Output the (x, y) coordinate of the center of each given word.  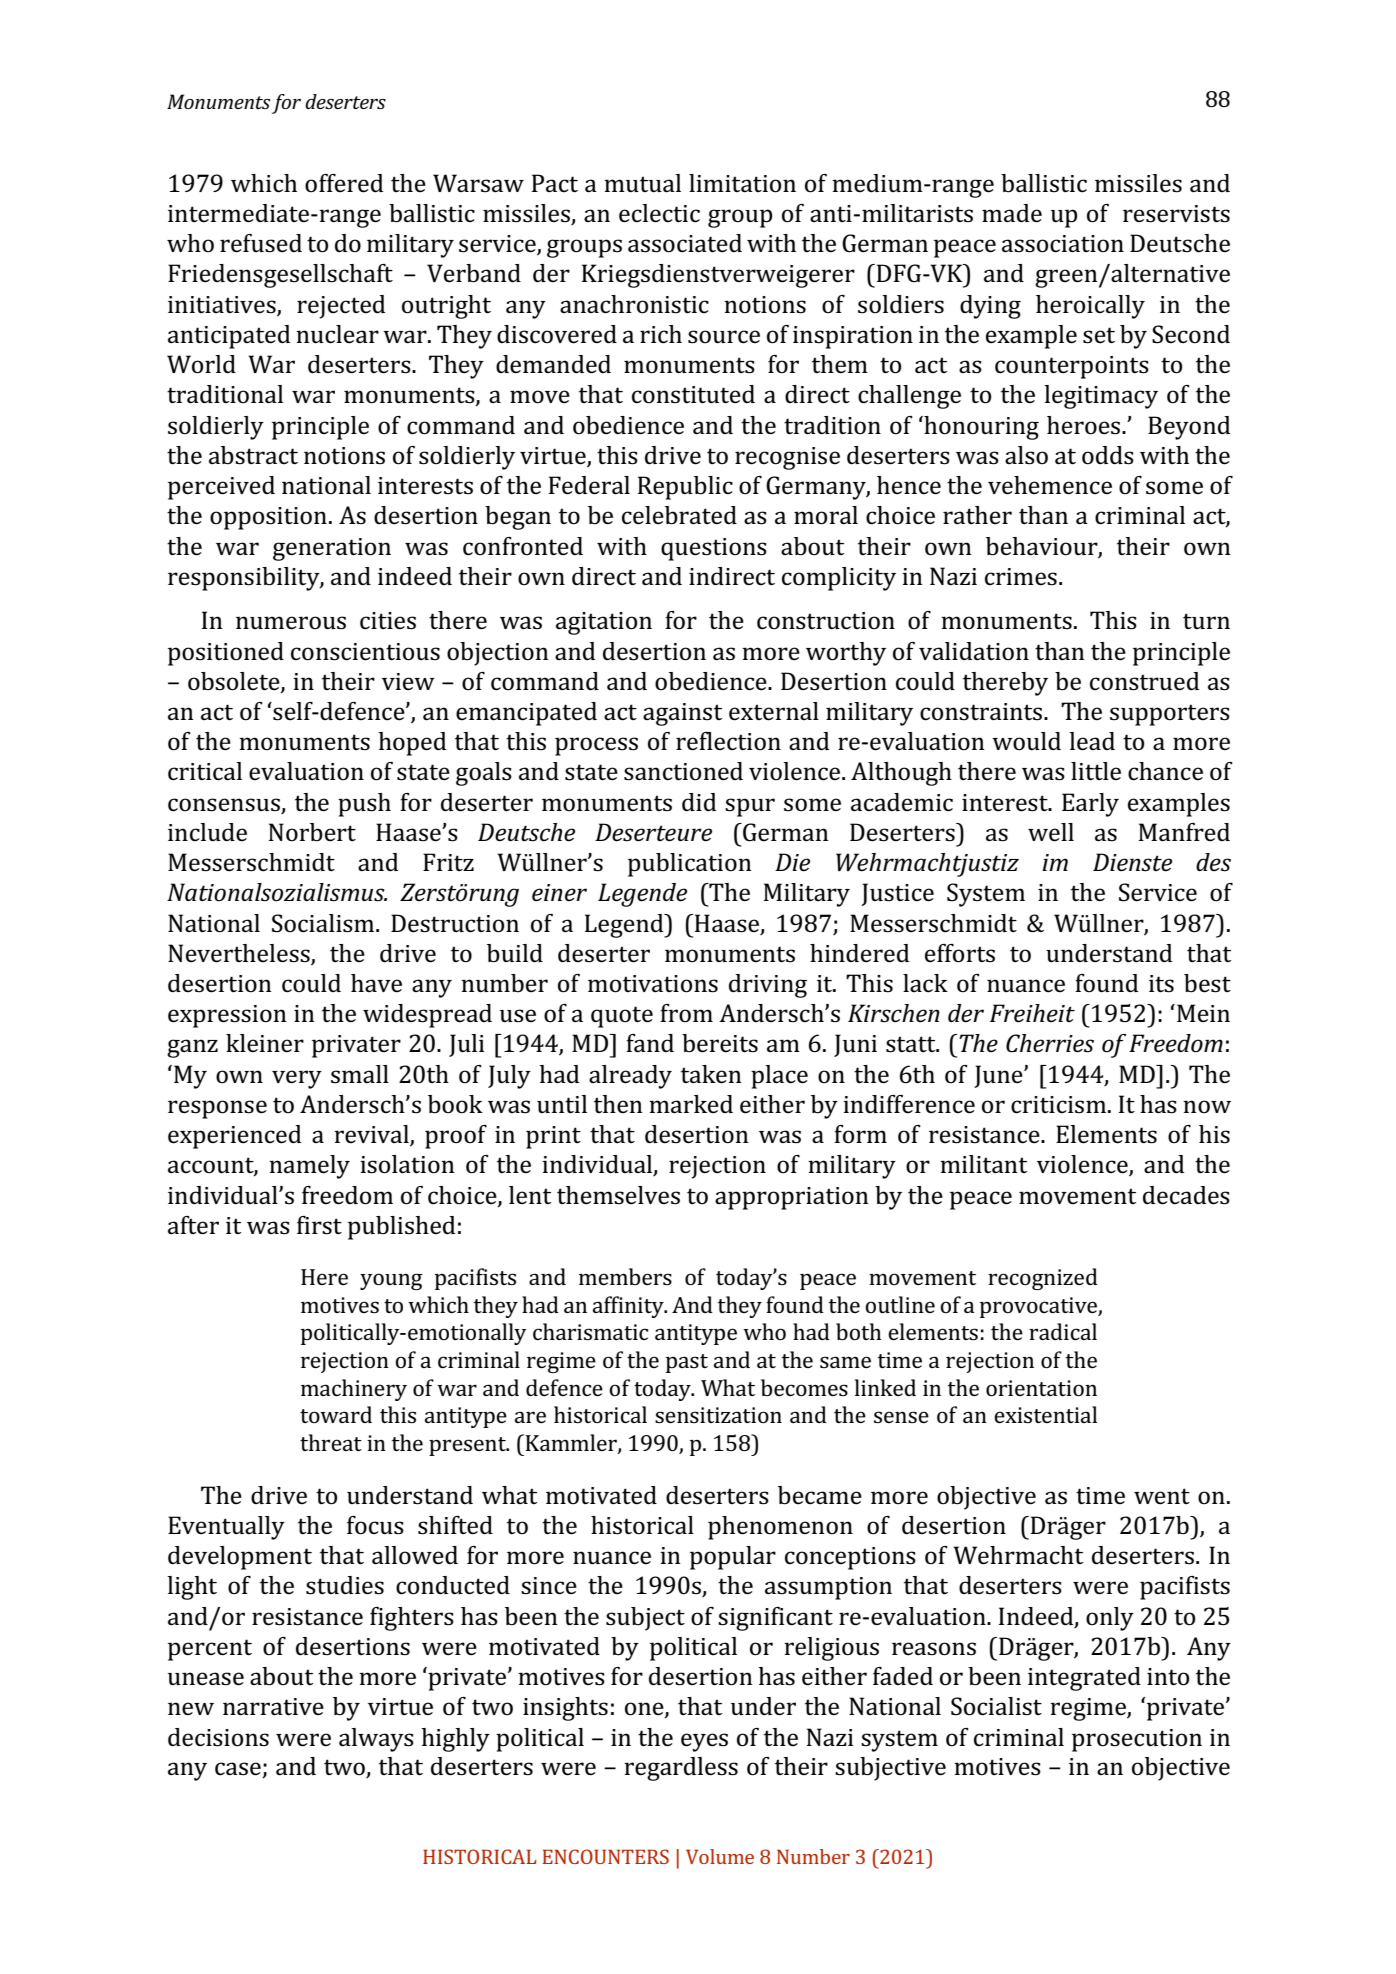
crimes (1021, 577)
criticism (1058, 1105)
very (297, 1079)
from (686, 1013)
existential (1045, 1414)
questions (714, 549)
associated (685, 243)
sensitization (718, 1415)
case (239, 1770)
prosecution (1137, 1740)
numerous (291, 623)
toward (336, 1414)
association (1063, 244)
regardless (681, 1769)
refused (261, 243)
